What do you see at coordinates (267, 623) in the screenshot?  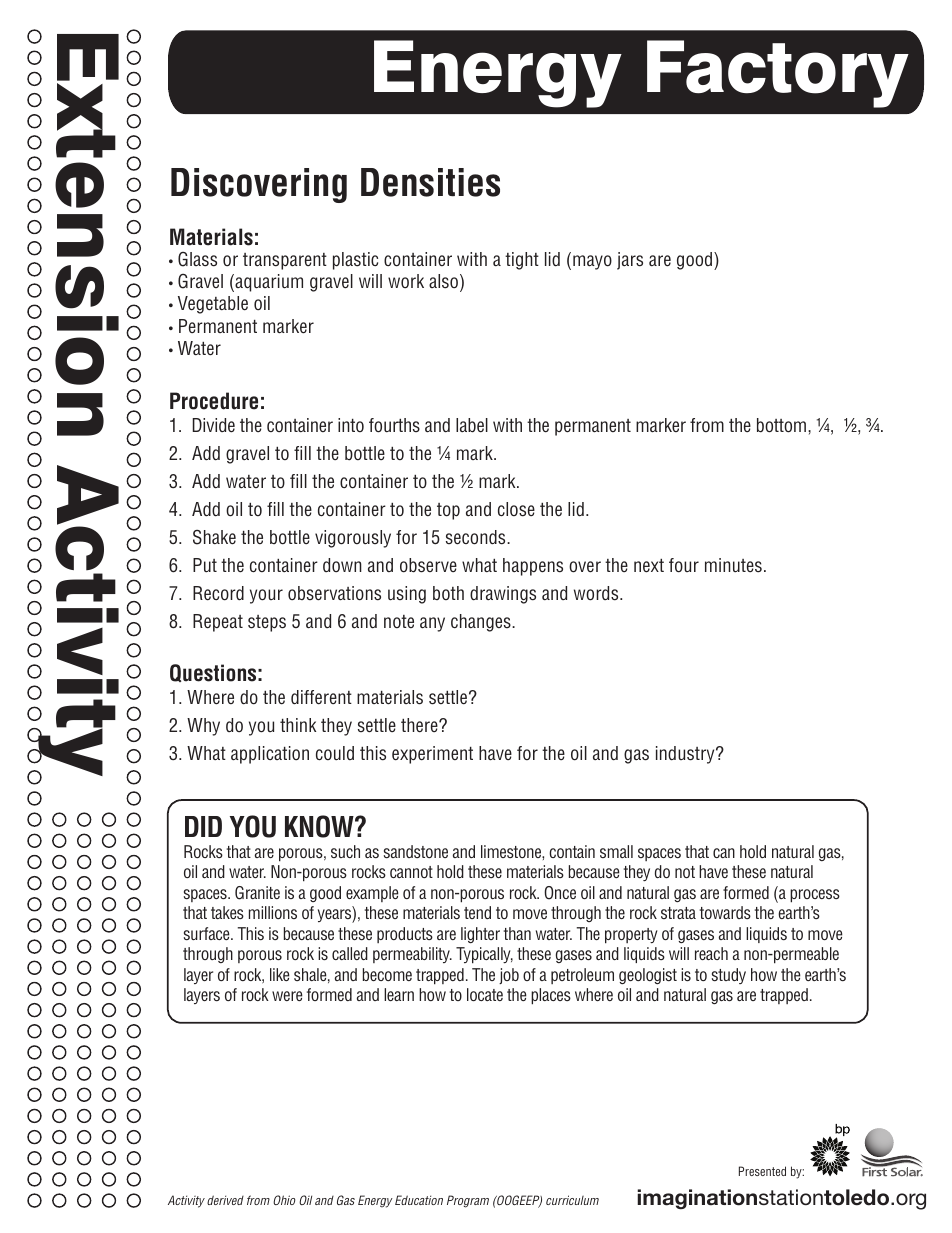 I see `steps` at bounding box center [267, 623].
